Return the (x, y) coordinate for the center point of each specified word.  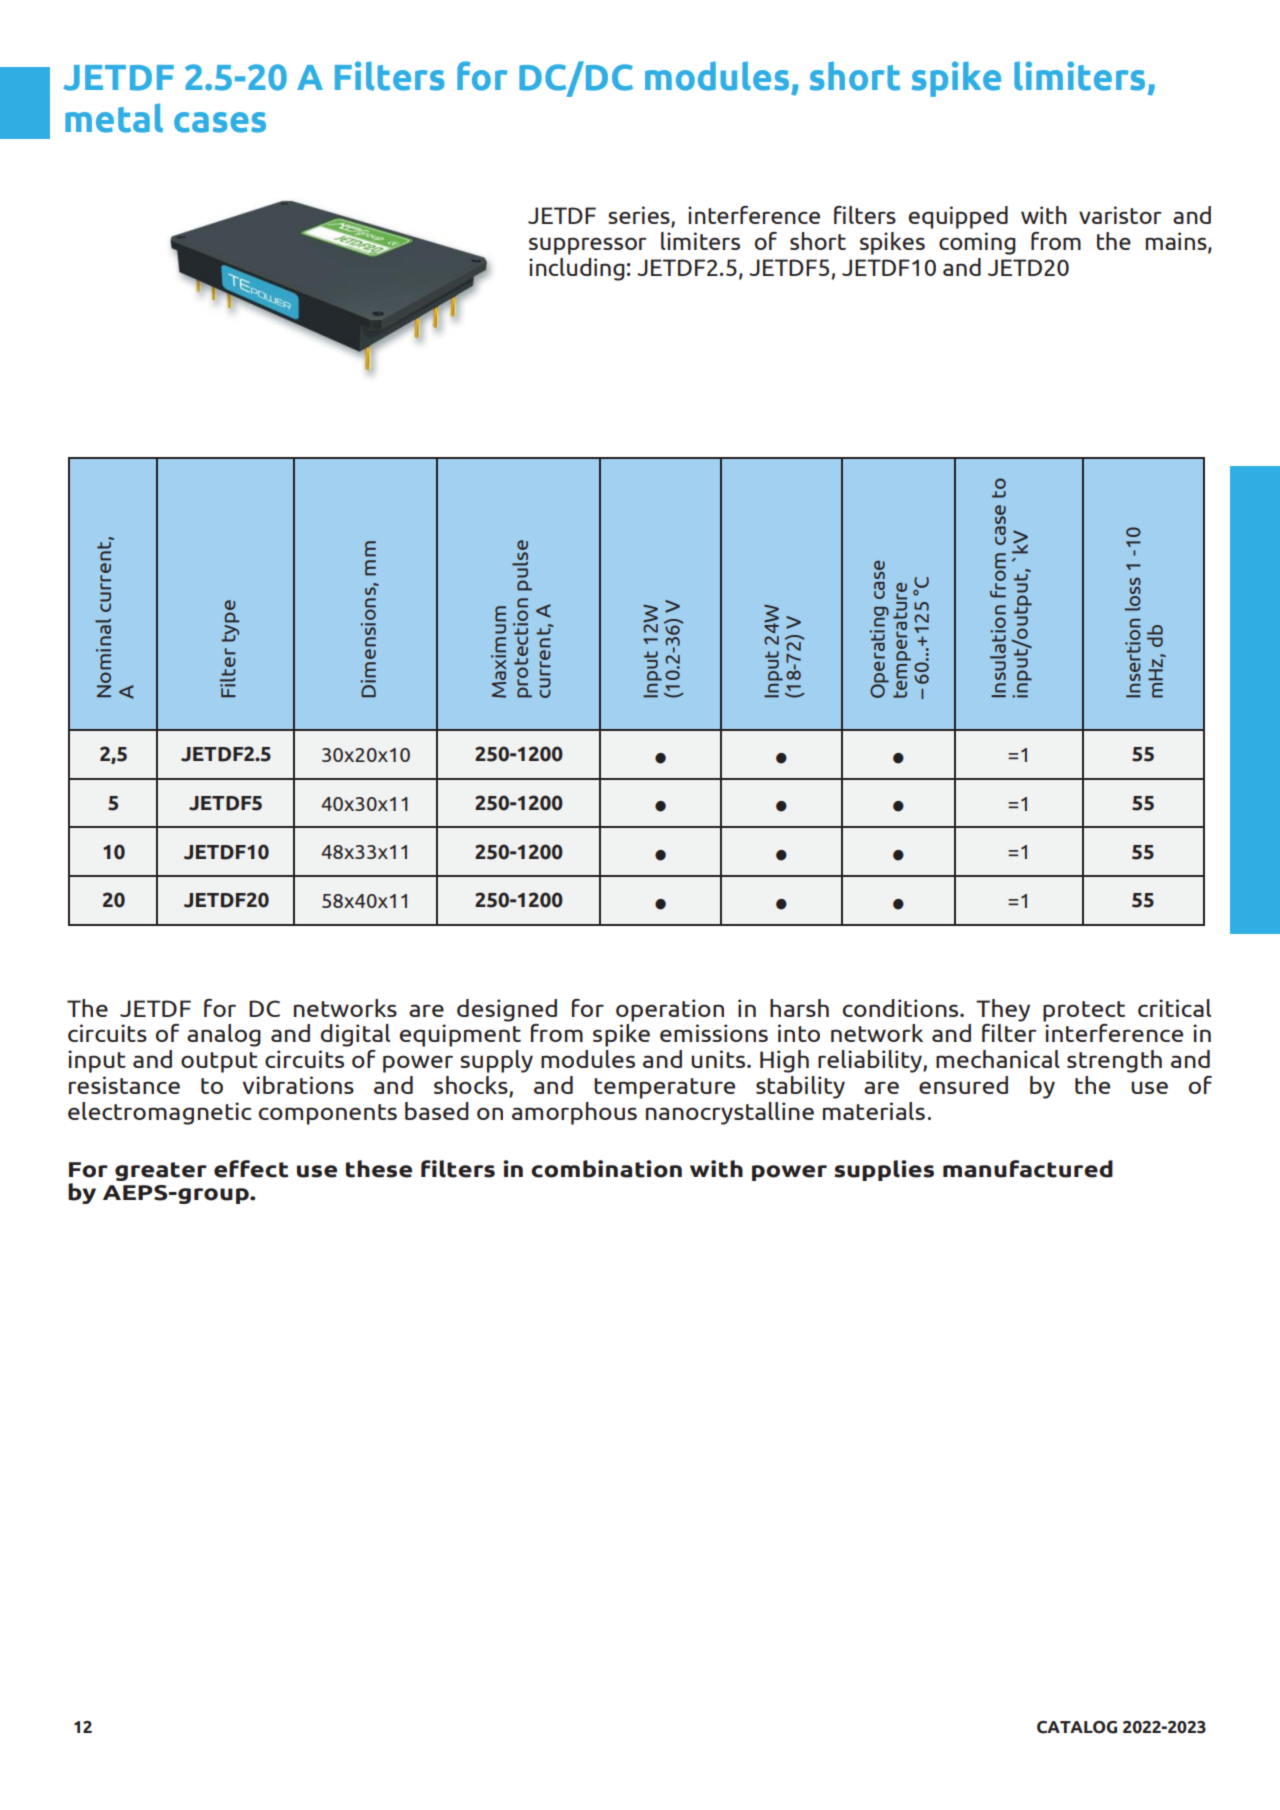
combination (606, 1169)
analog (224, 1035)
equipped (958, 217)
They (1003, 1010)
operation (670, 1010)
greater (161, 1171)
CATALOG (1077, 1727)
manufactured (1028, 1169)
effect (251, 1169)
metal (114, 118)
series (640, 216)
